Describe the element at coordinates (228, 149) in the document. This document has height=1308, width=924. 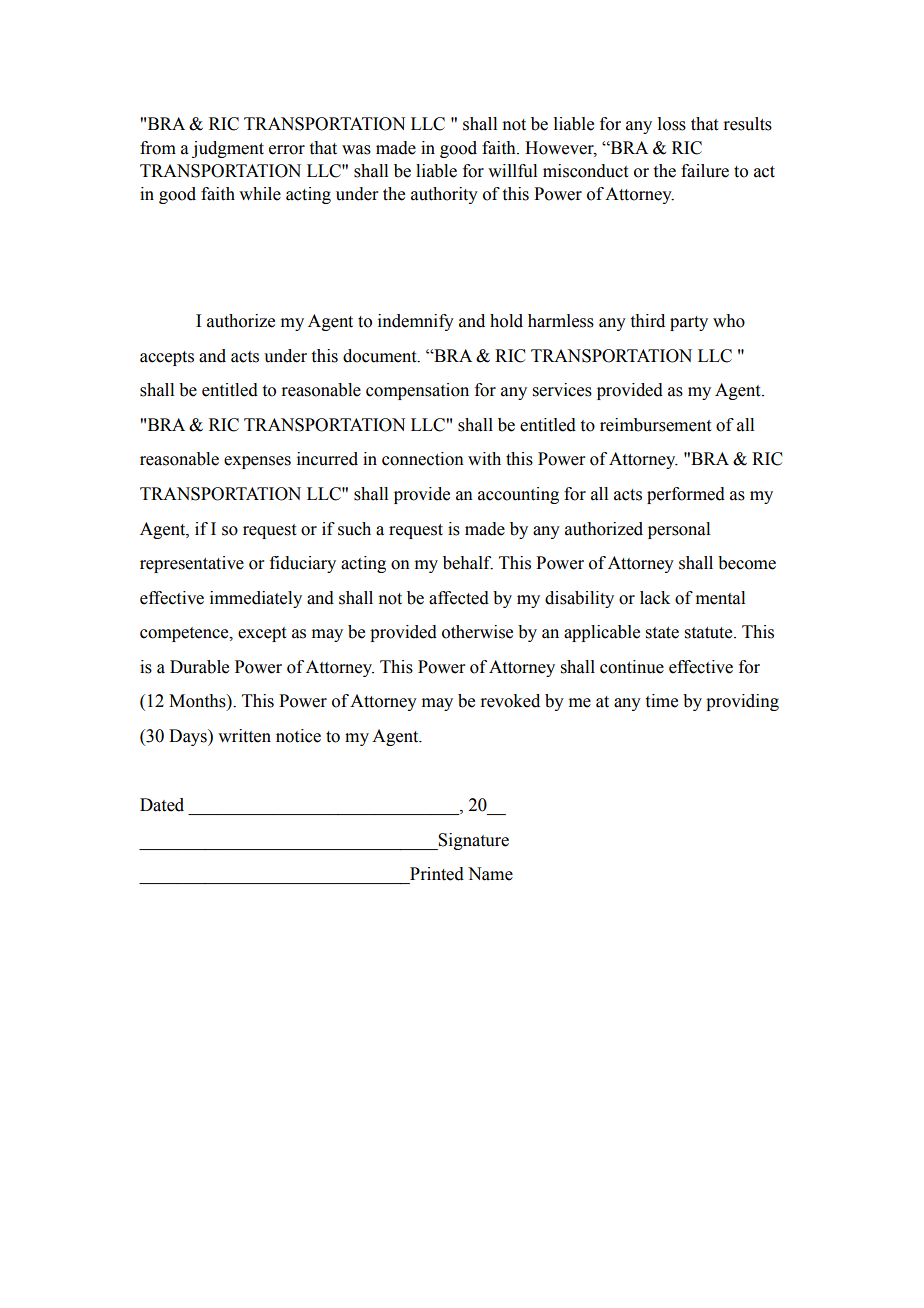
I see `judgment` at that location.
